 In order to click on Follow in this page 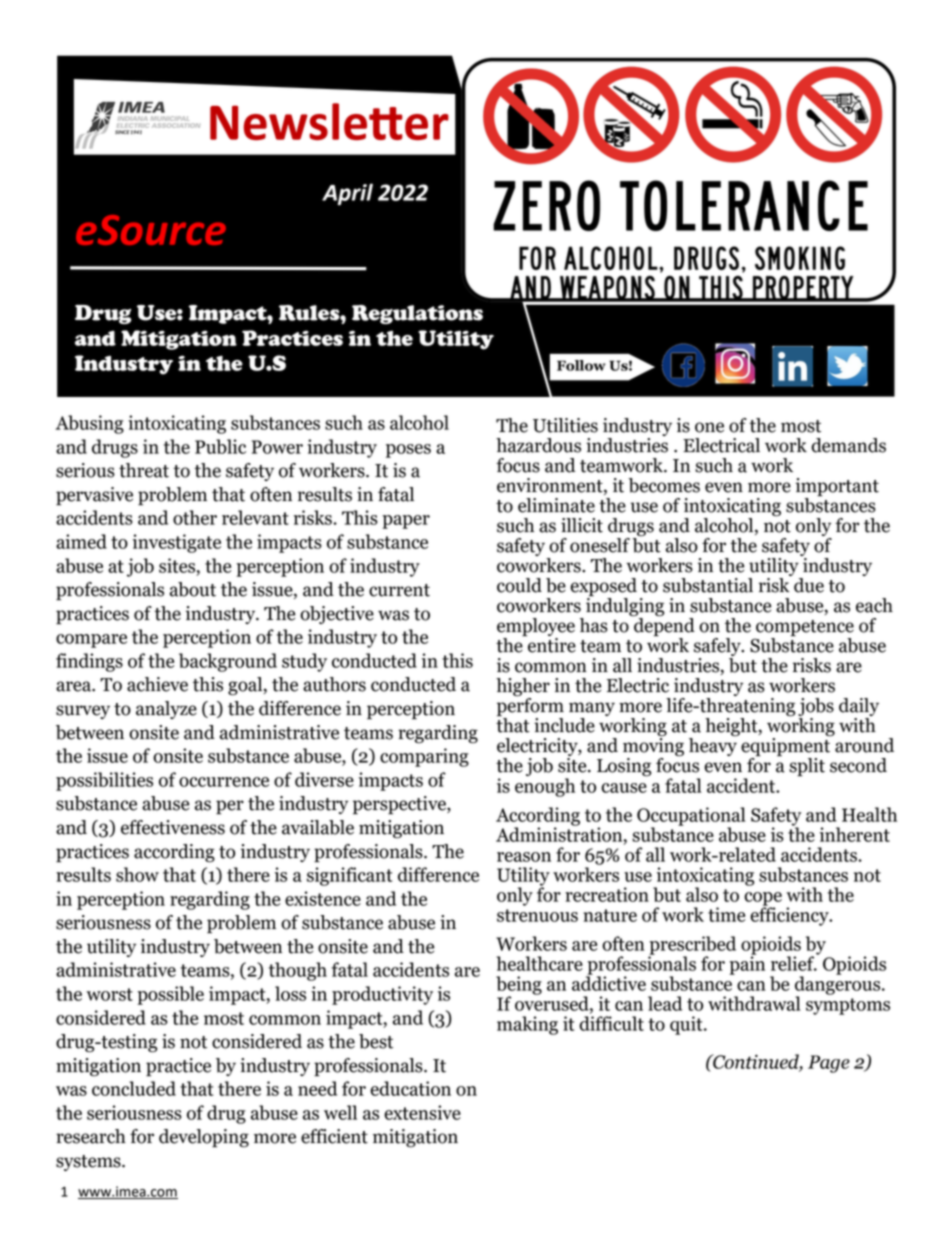, I will do `click(581, 365)`.
